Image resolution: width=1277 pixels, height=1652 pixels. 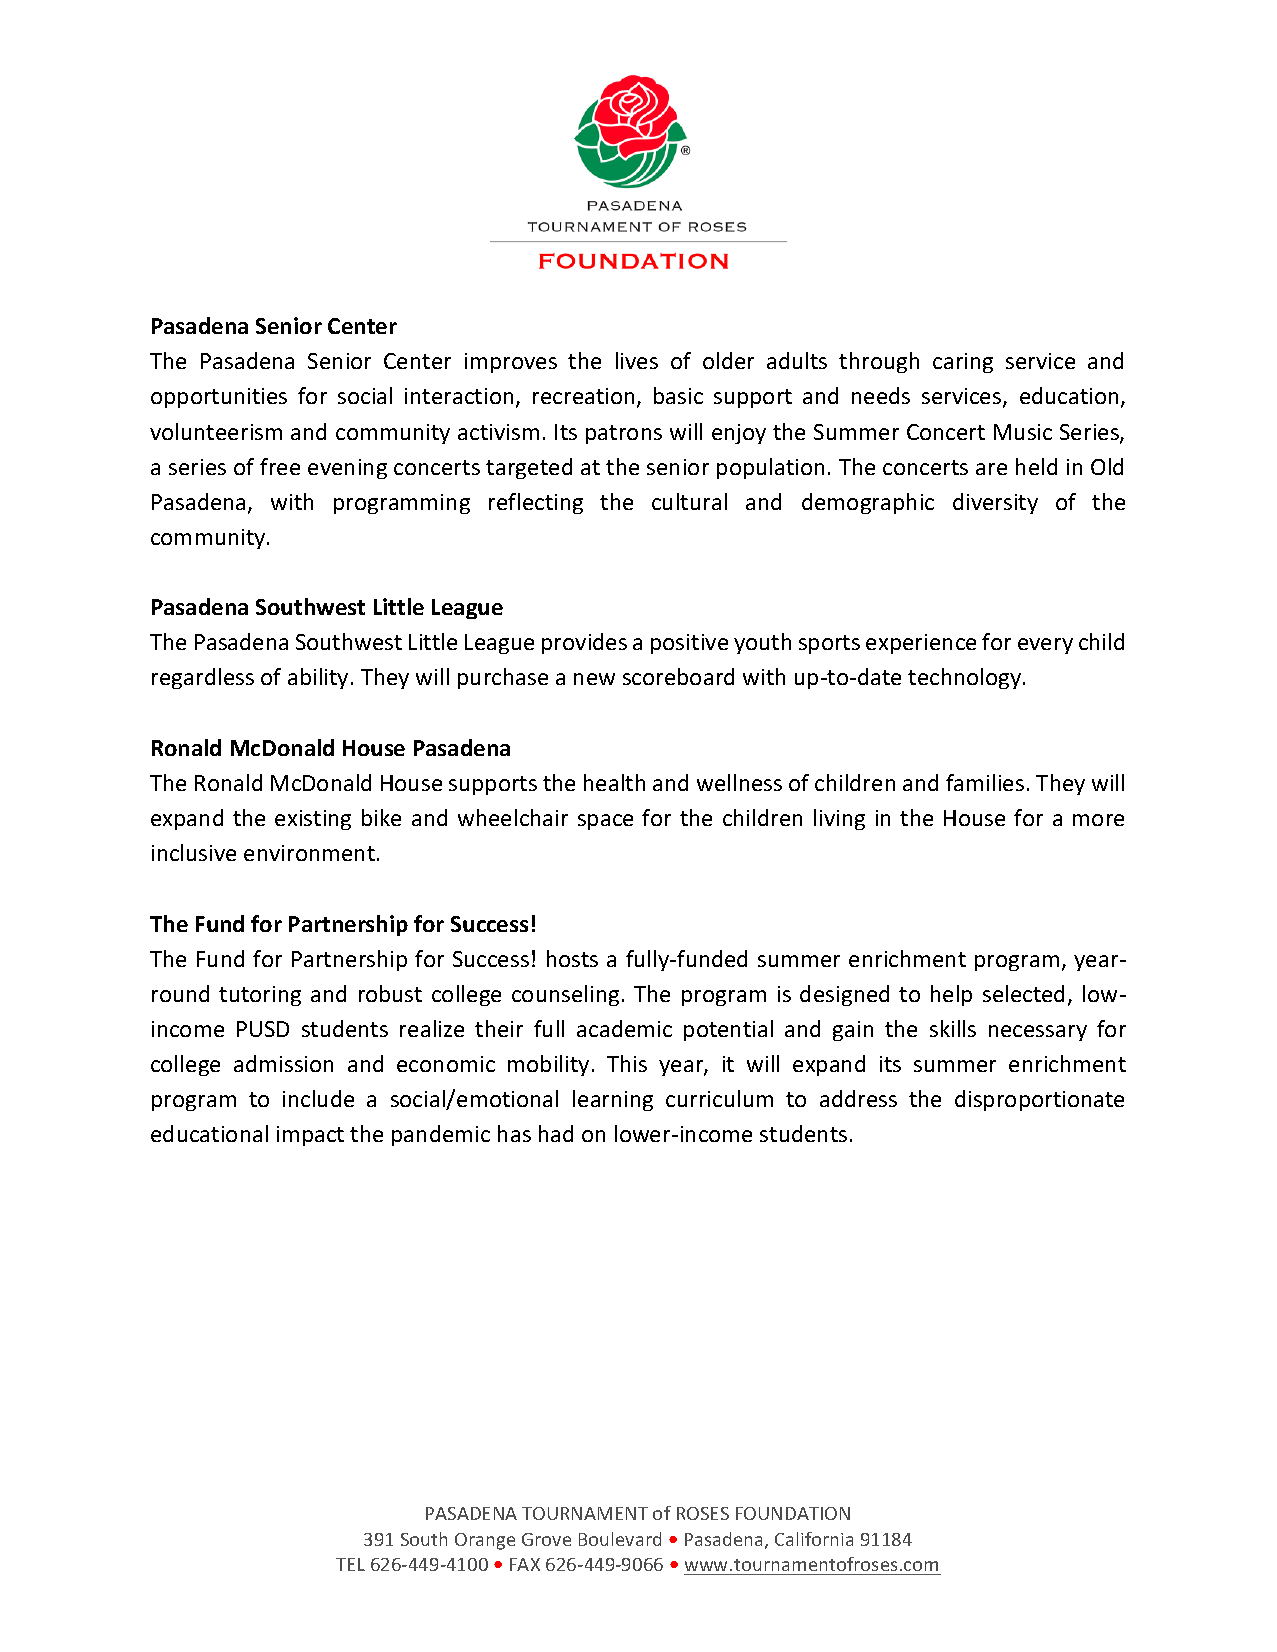 What do you see at coordinates (350, 1564) in the document?
I see `TEL` at bounding box center [350, 1564].
